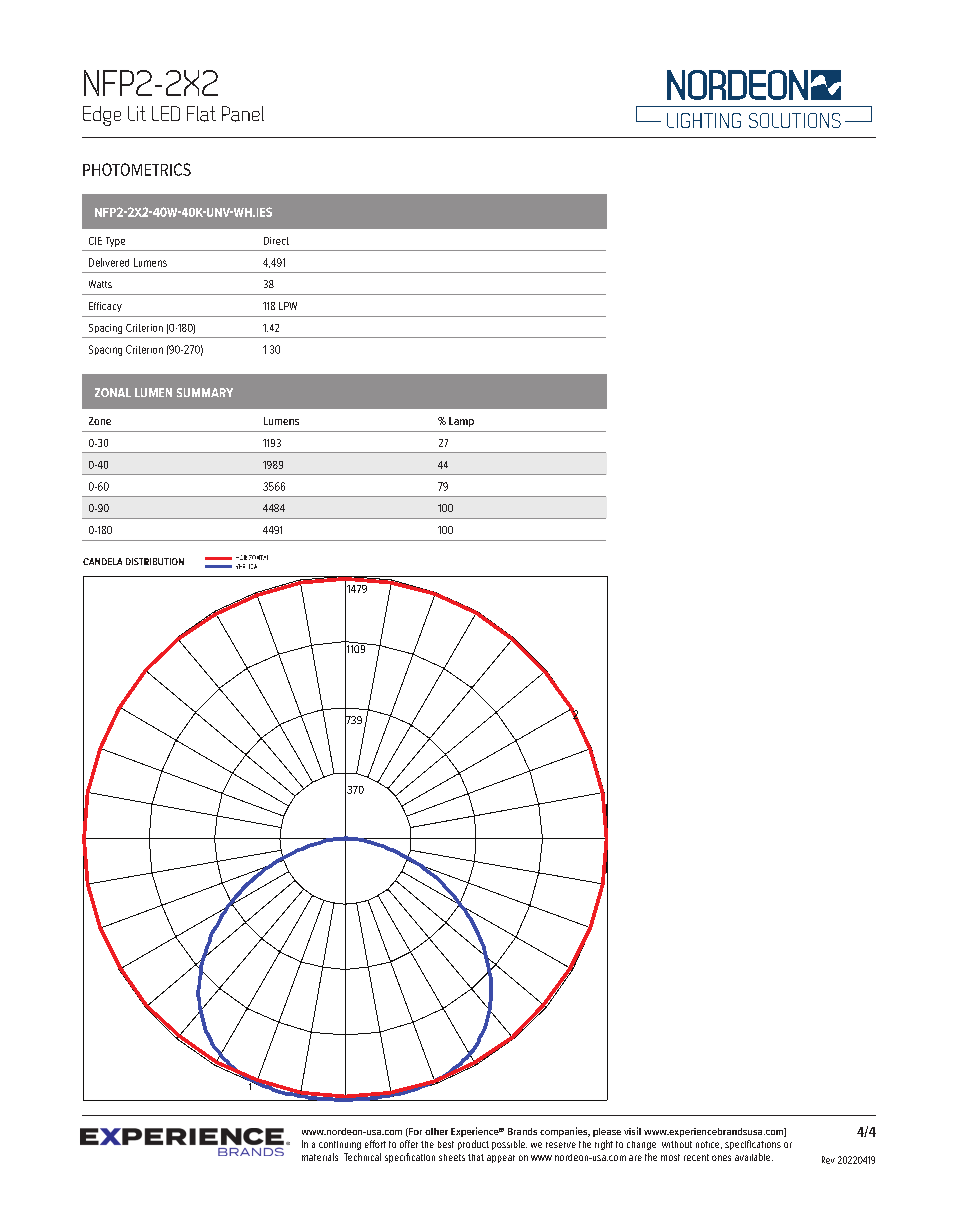 This page has width=958, height=1232. Describe the element at coordinates (473, 1145) in the page. I see `product` at that location.
